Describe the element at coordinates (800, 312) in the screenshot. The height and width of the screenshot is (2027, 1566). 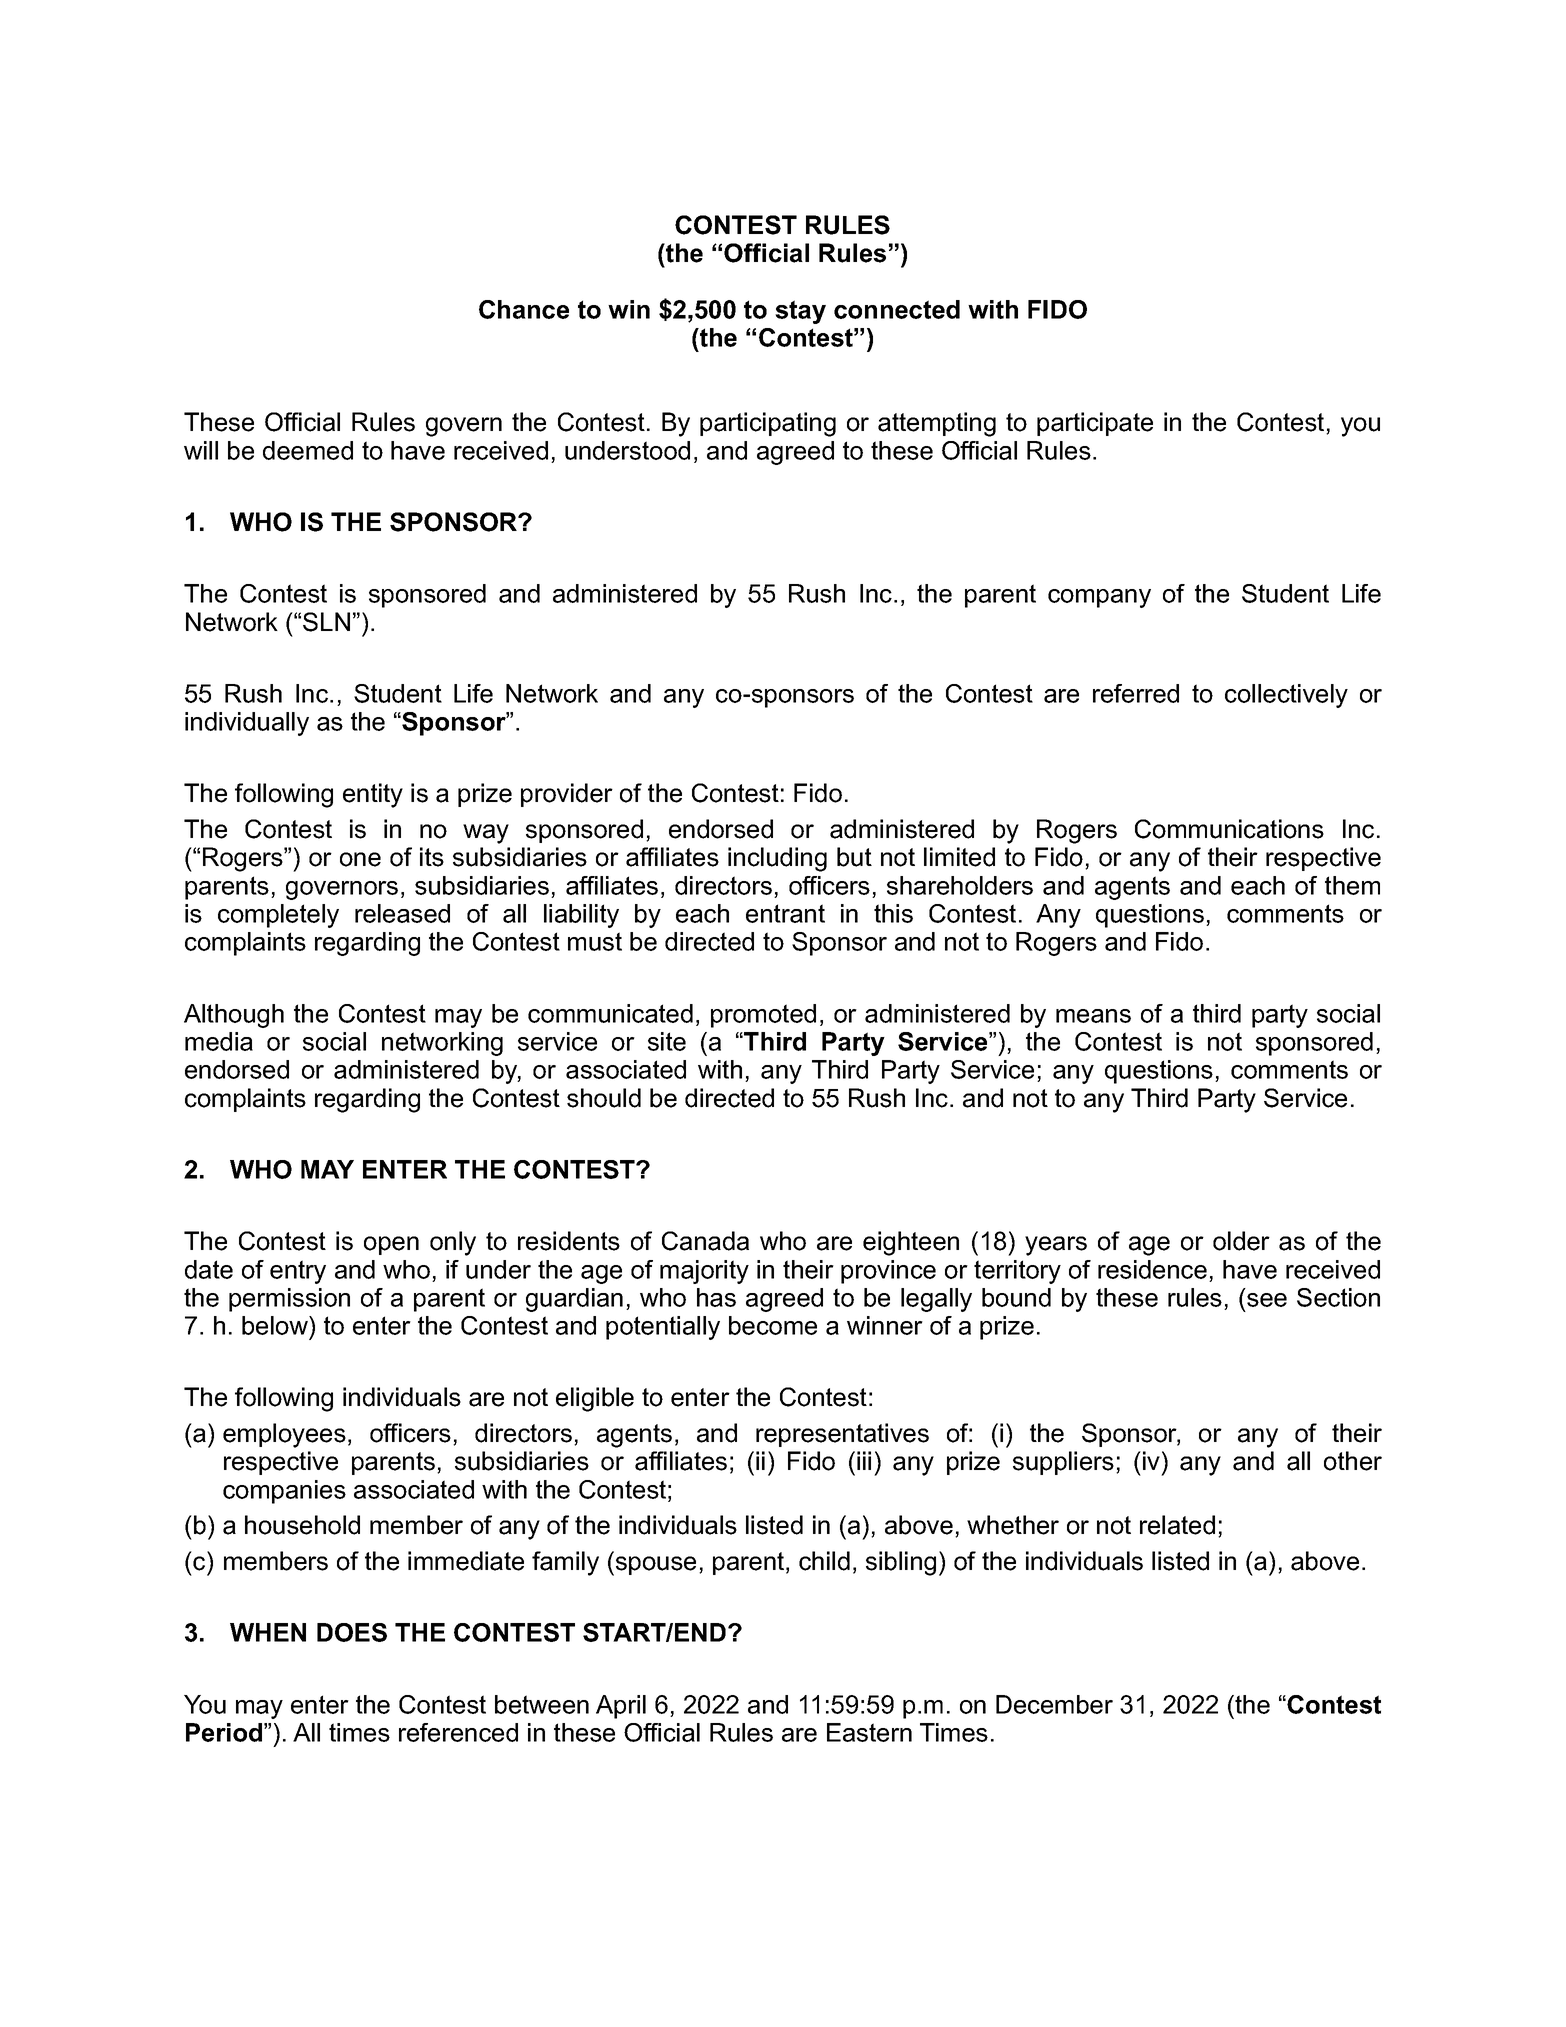
I see `stay` at that location.
